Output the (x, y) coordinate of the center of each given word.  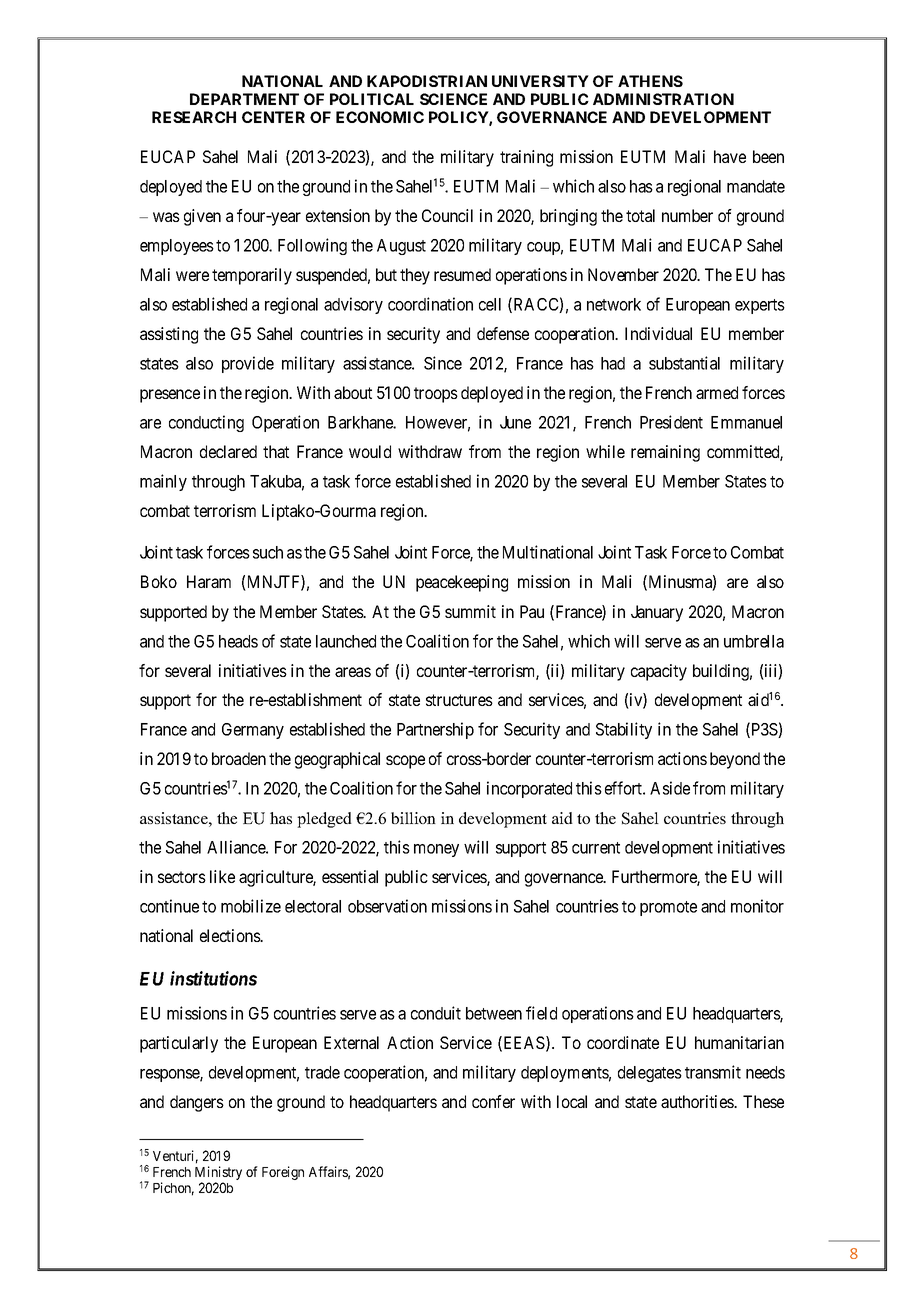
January (657, 613)
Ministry (218, 1174)
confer (493, 1101)
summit (470, 611)
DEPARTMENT (244, 99)
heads (238, 641)
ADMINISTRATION (663, 99)
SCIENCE (453, 99)
